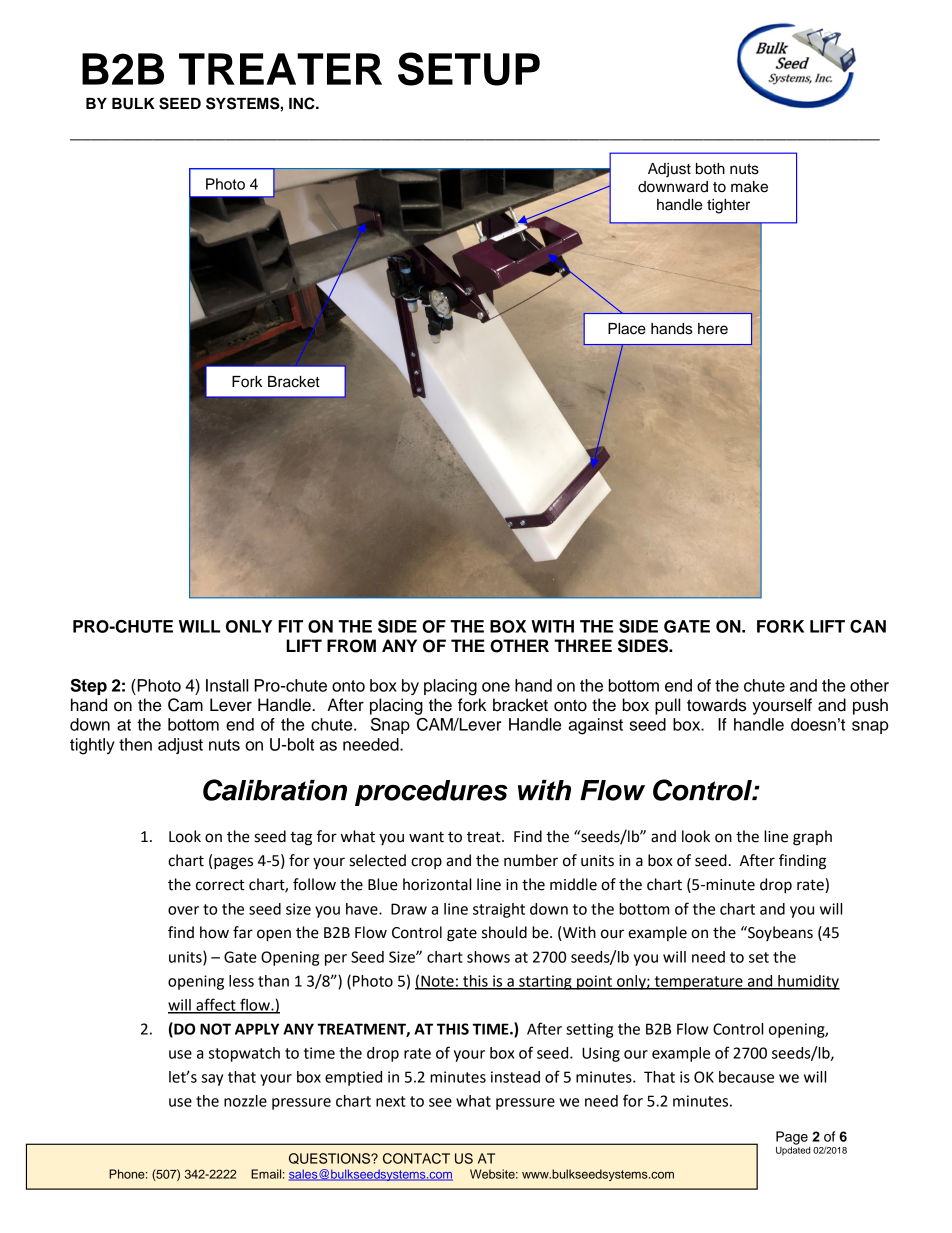  I want to click on make, so click(749, 187).
